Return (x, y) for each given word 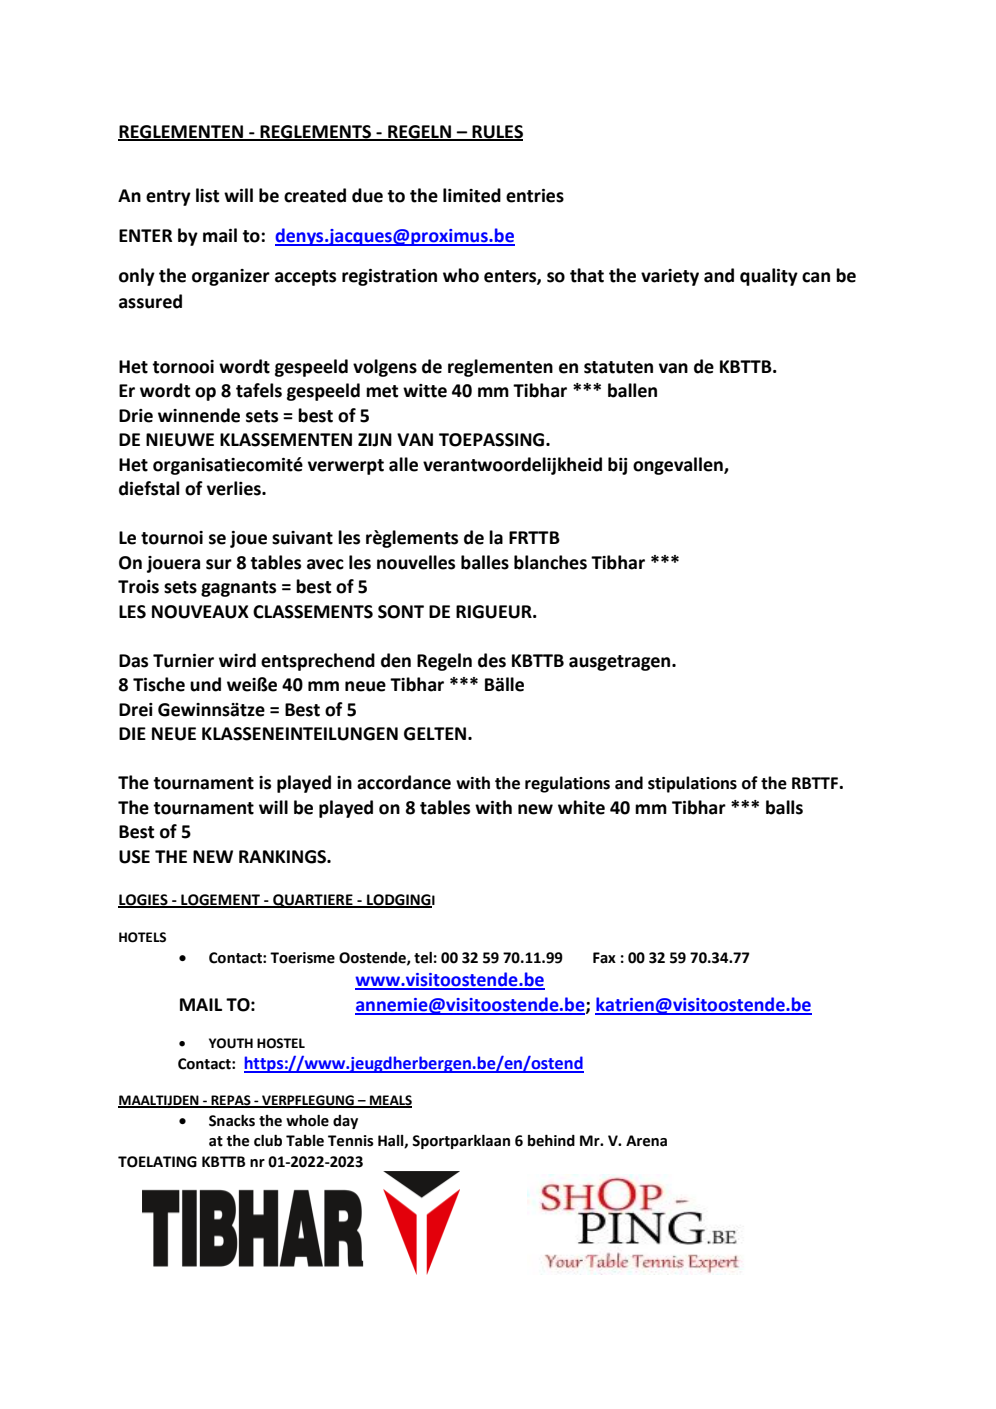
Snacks (232, 1120)
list (207, 195)
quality (769, 277)
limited (472, 195)
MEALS (390, 1101)
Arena (646, 1141)
